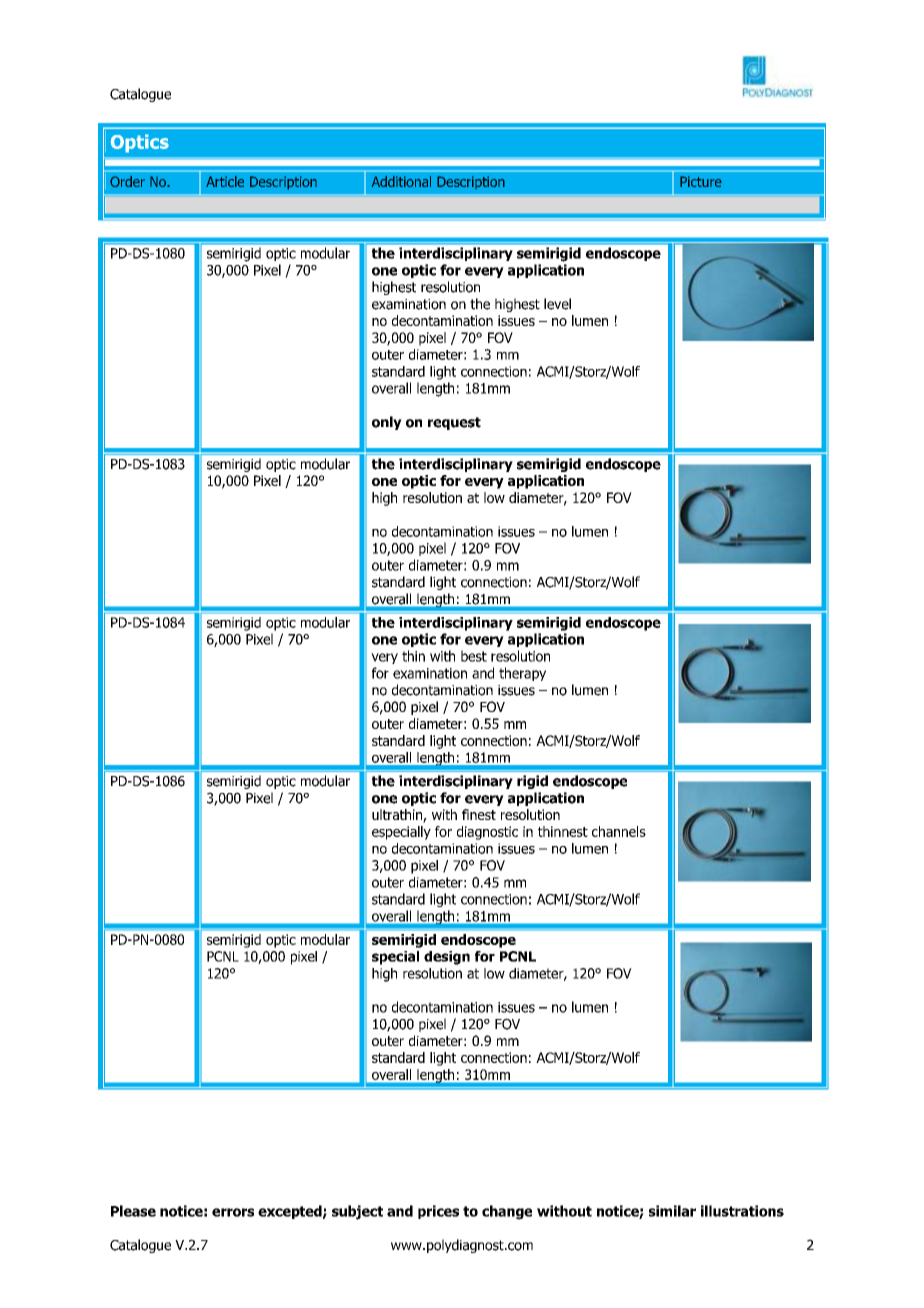 The height and width of the screenshot is (1308, 924). Describe the element at coordinates (619, 831) in the screenshot. I see `channels` at that location.
